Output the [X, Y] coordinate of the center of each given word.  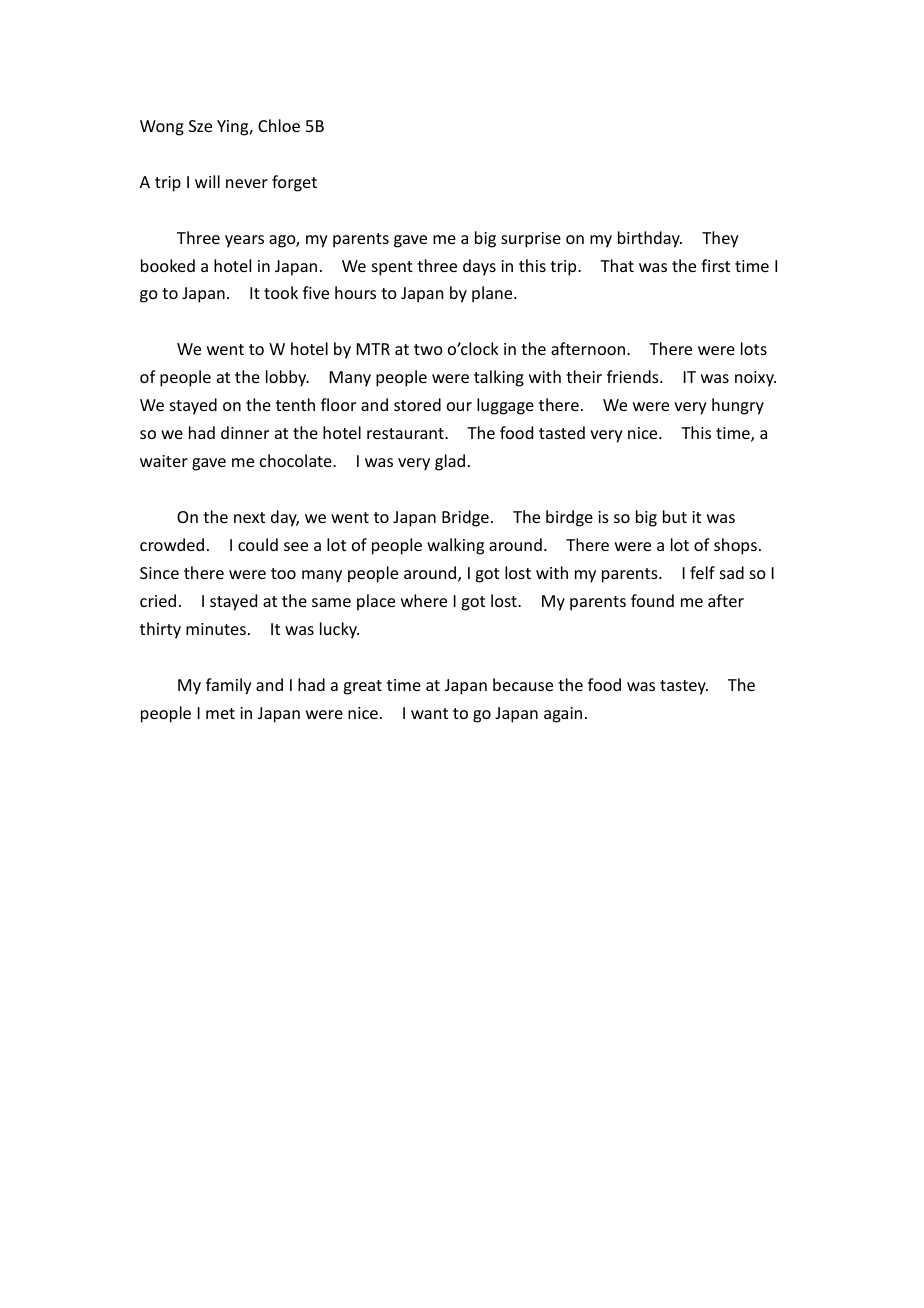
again [563, 715]
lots [754, 348]
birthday [650, 239]
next [249, 517]
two [428, 349]
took [281, 292]
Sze [200, 126]
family [229, 686]
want [429, 713]
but [675, 516]
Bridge [465, 518]
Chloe [279, 125]
